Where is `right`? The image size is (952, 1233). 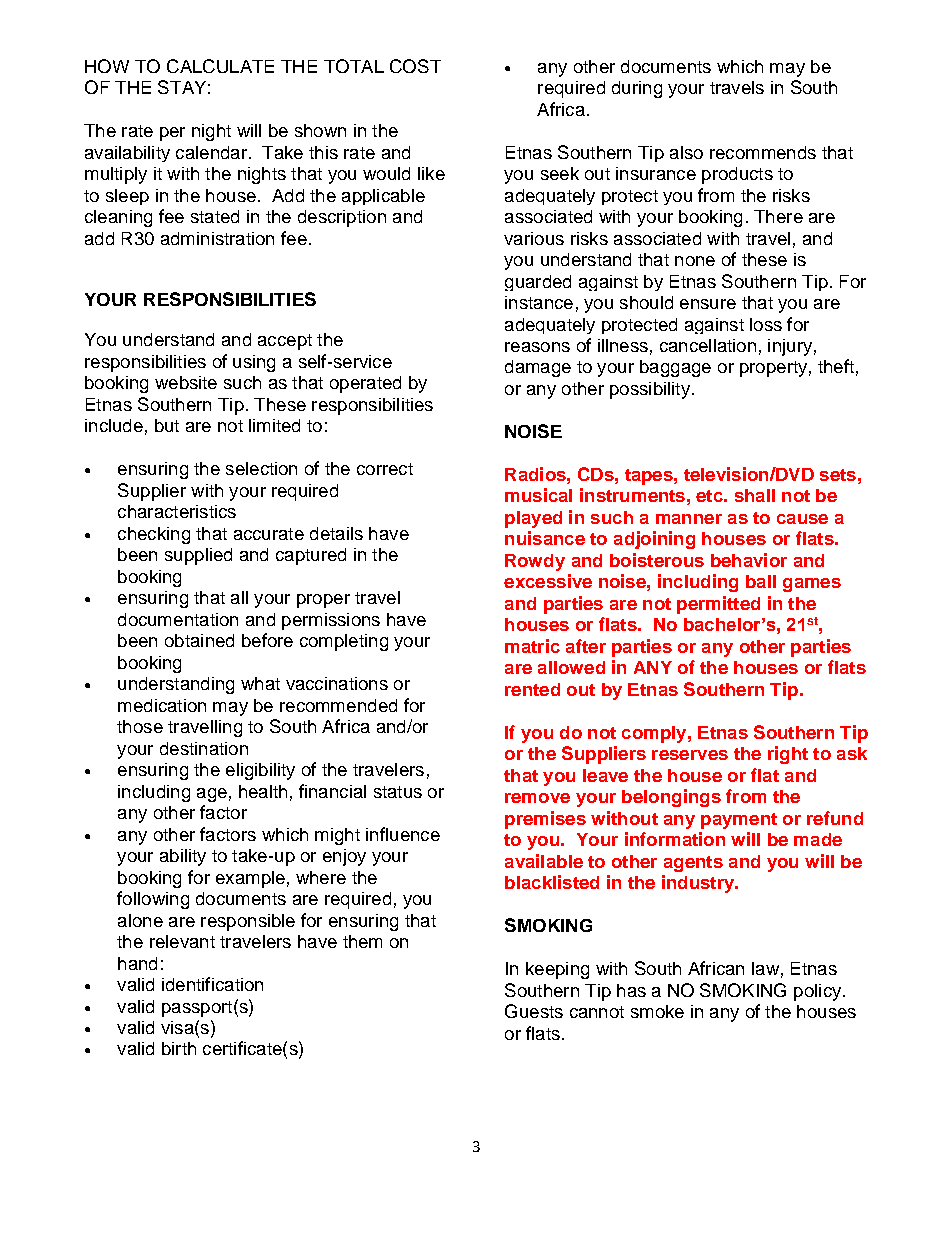
right is located at coordinates (788, 755).
